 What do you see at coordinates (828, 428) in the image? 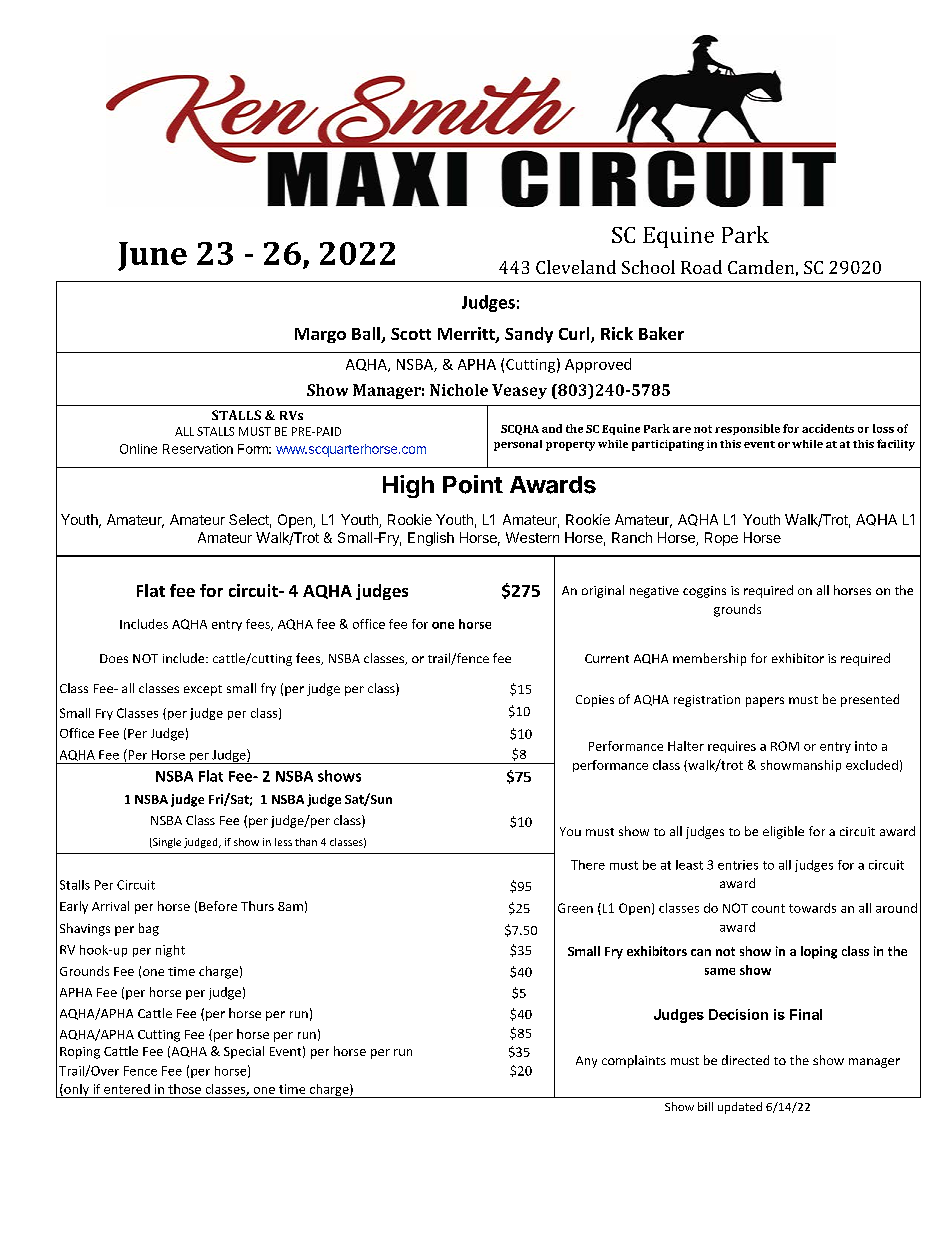
I see `accidents` at bounding box center [828, 428].
